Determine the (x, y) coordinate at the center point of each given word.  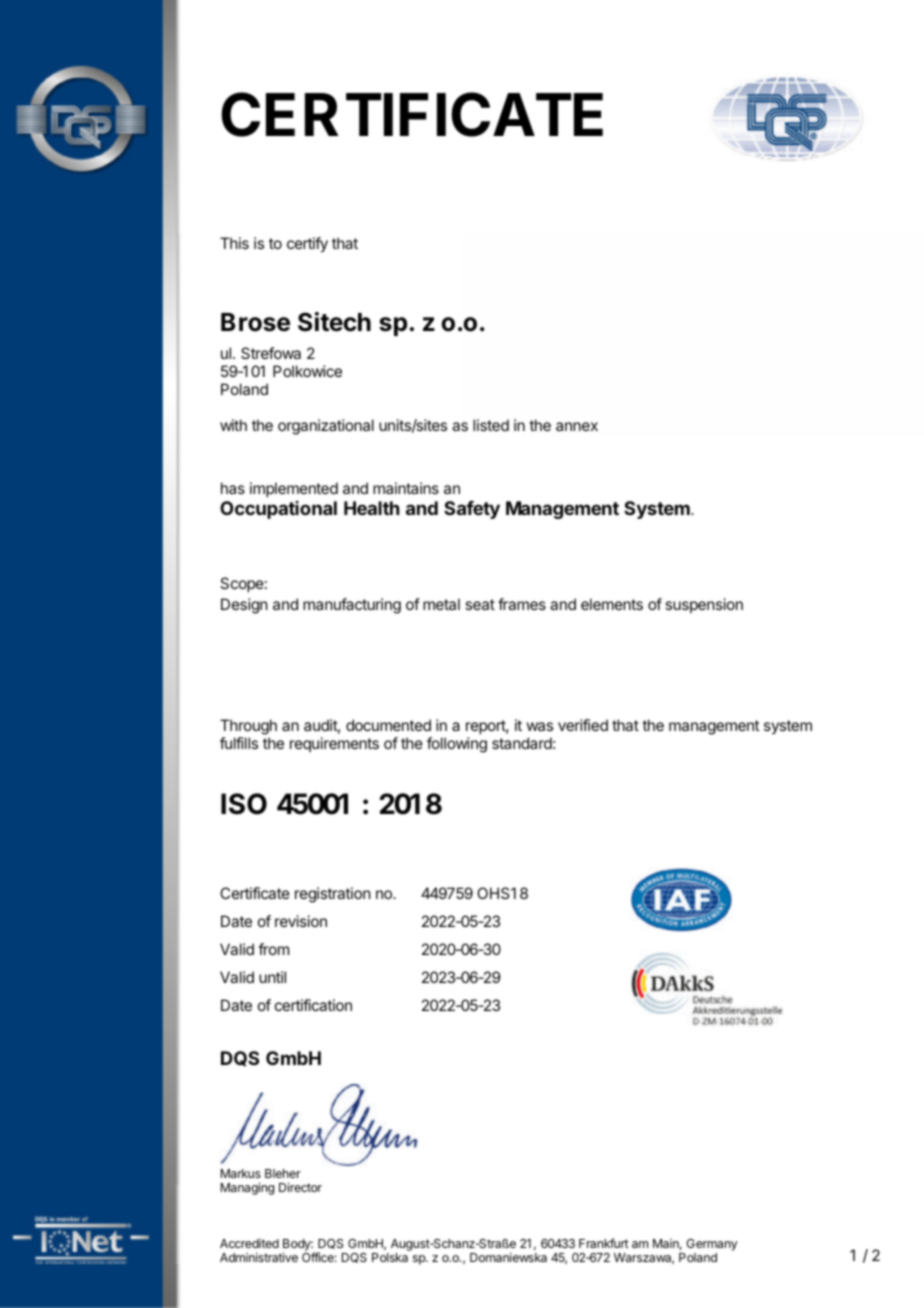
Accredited (249, 1243)
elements (612, 604)
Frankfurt (604, 1243)
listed (491, 425)
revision (301, 921)
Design (244, 606)
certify (307, 245)
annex (577, 426)
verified (583, 725)
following (457, 745)
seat (480, 604)
